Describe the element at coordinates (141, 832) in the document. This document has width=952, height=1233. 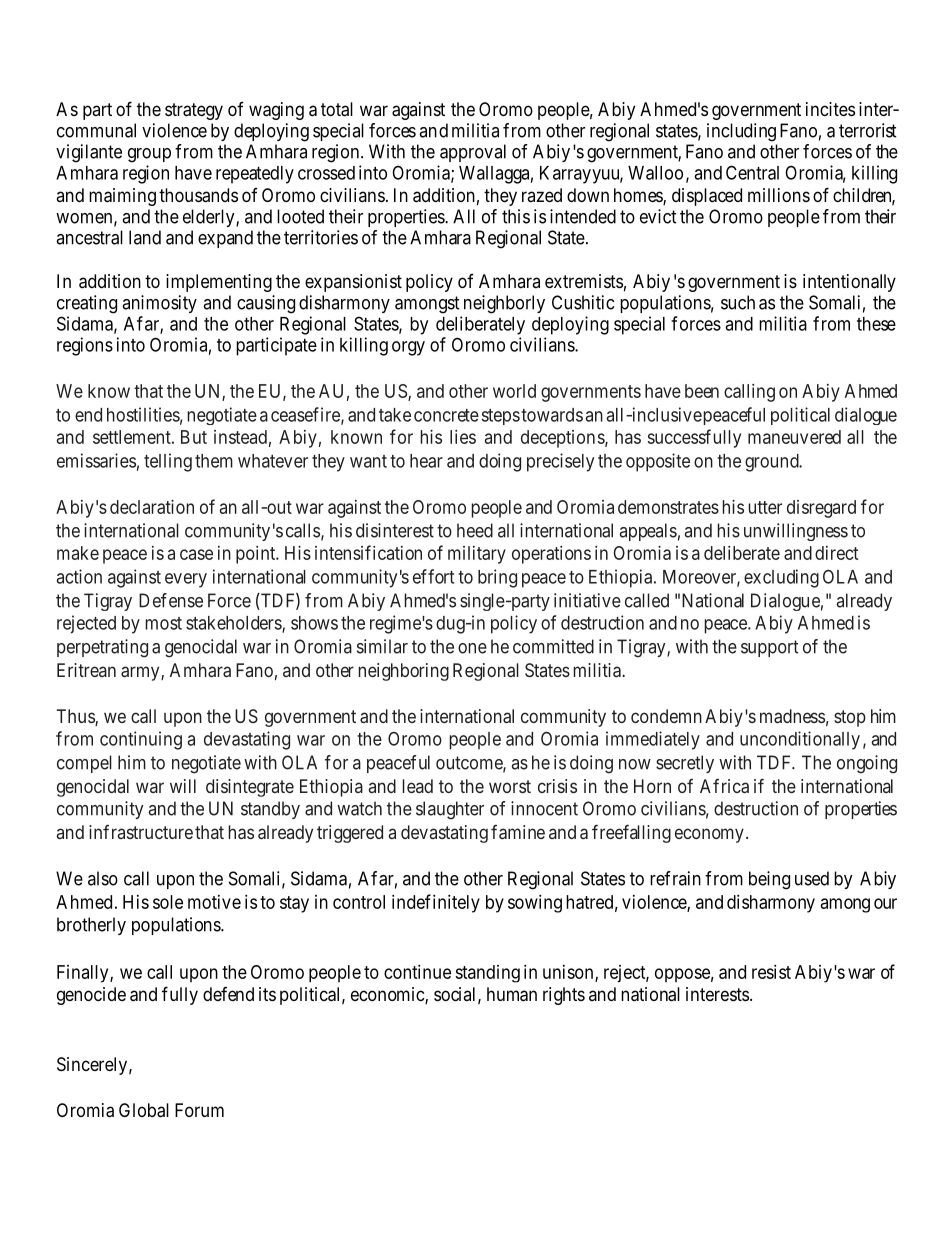
I see `infrastructure` at that location.
